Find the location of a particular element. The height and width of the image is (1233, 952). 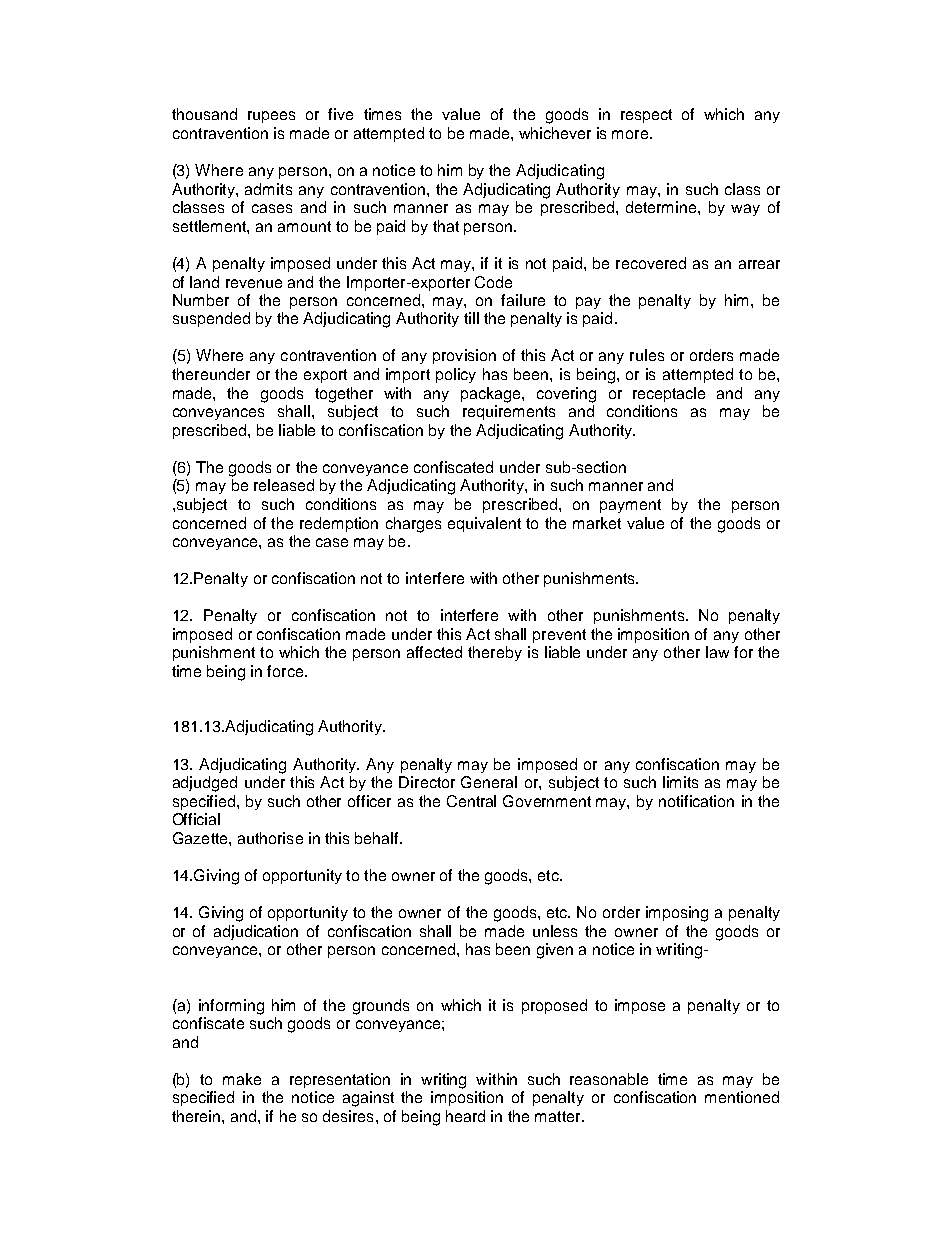

law is located at coordinates (717, 652).
